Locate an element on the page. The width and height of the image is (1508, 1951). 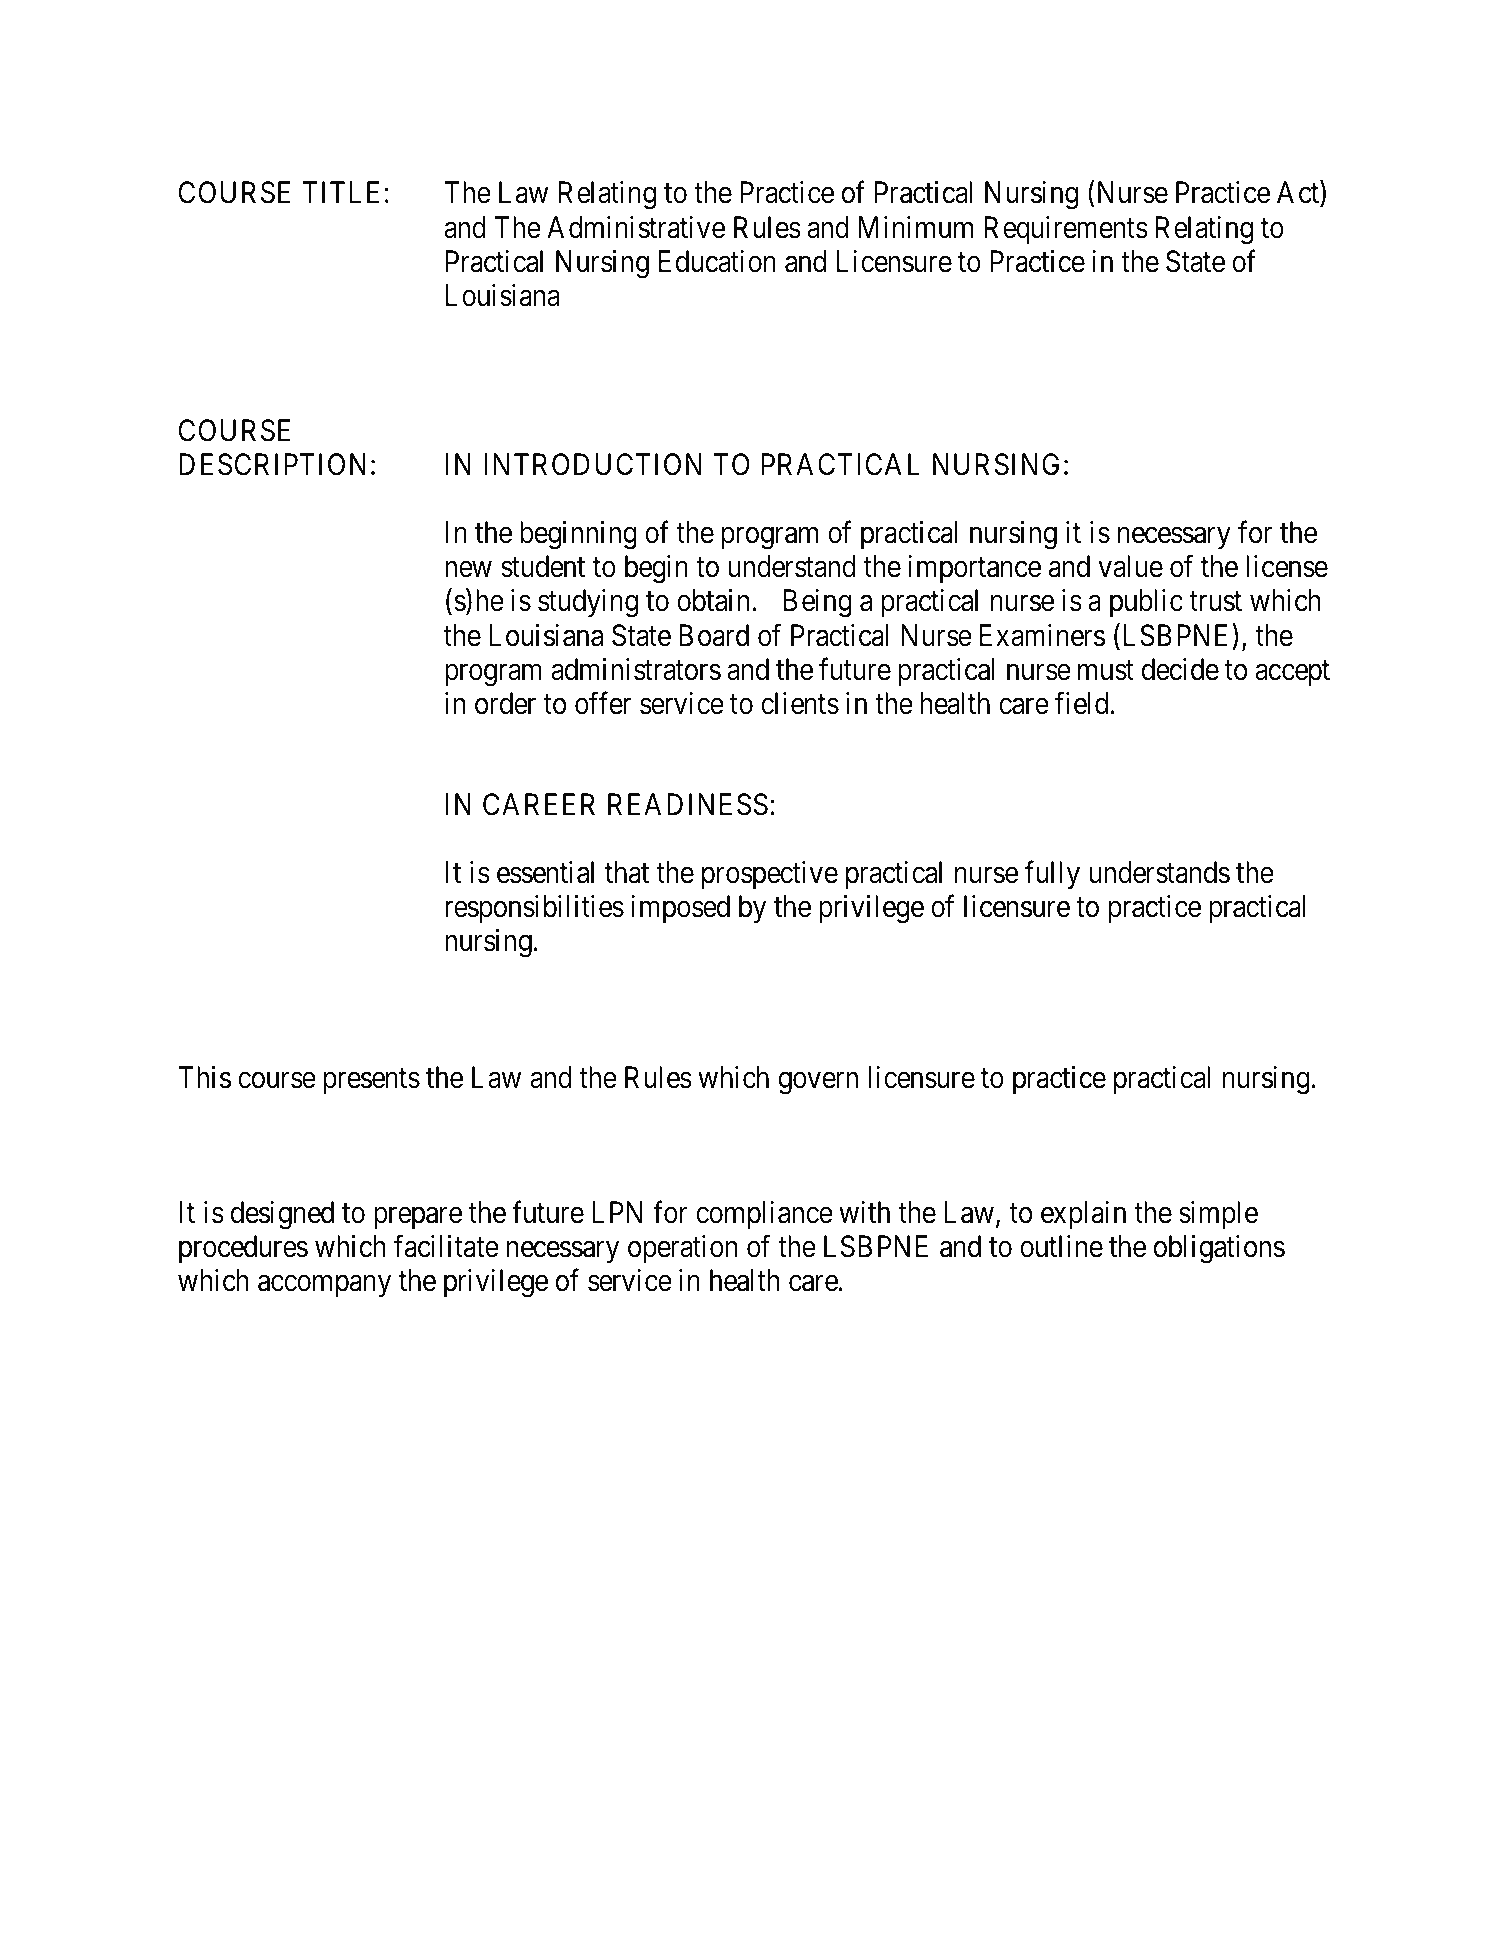
Being is located at coordinates (818, 603).
